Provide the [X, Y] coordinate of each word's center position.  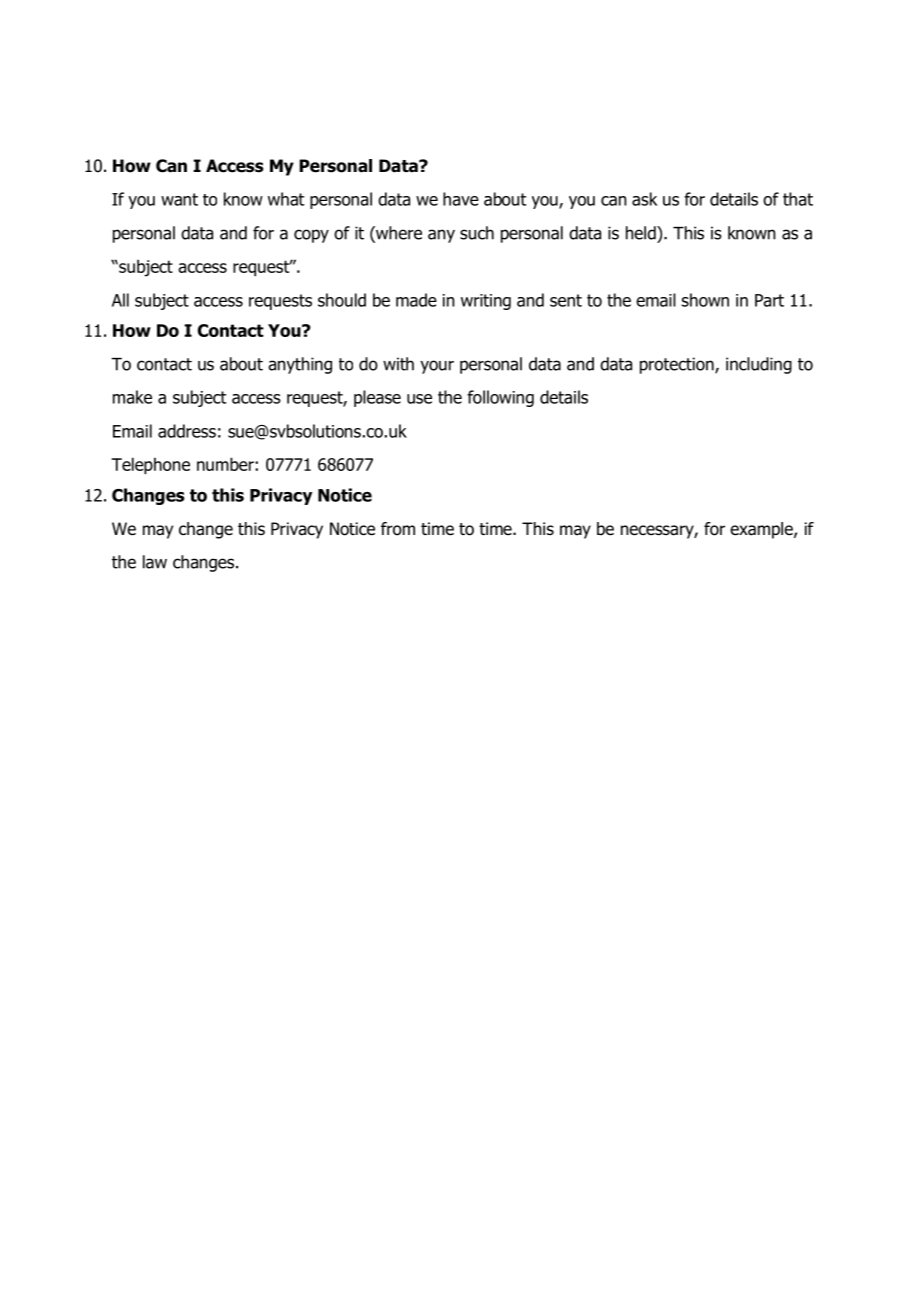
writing [486, 302]
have [461, 199]
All [120, 300]
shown [705, 300]
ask [645, 199]
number [226, 464]
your [437, 367]
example [762, 530]
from [398, 529]
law [155, 562]
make [132, 397]
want [179, 199]
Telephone [150, 465]
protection [678, 365]
